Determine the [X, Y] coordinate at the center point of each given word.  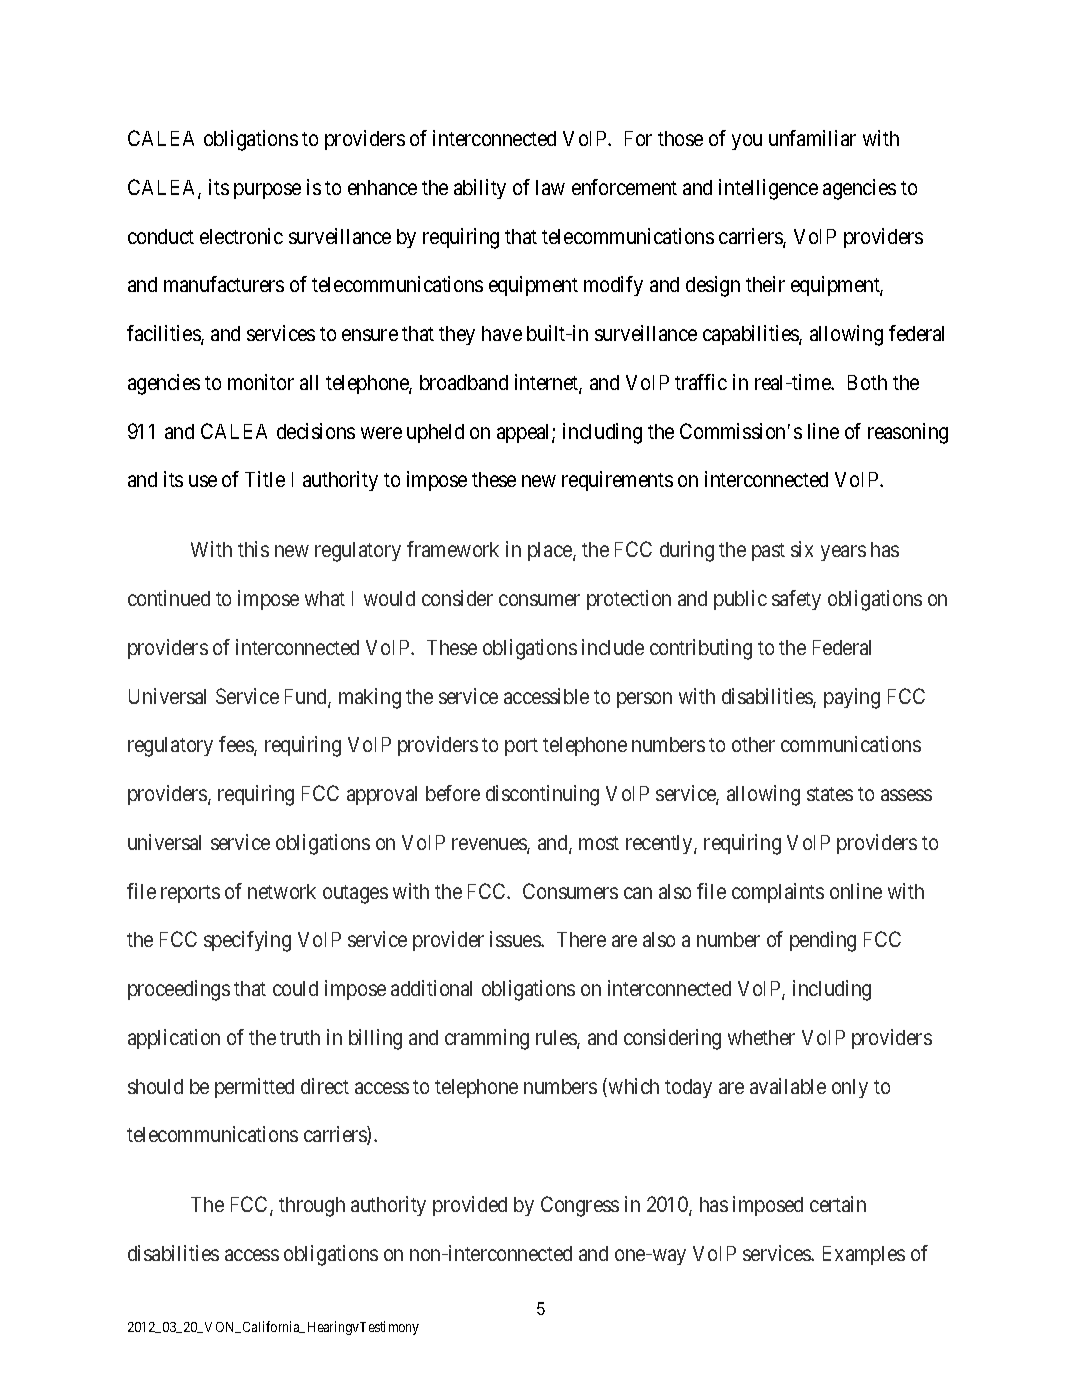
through [312, 1207]
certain [838, 1204]
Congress [580, 1206]
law [550, 187]
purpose [267, 191]
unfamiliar [812, 138]
